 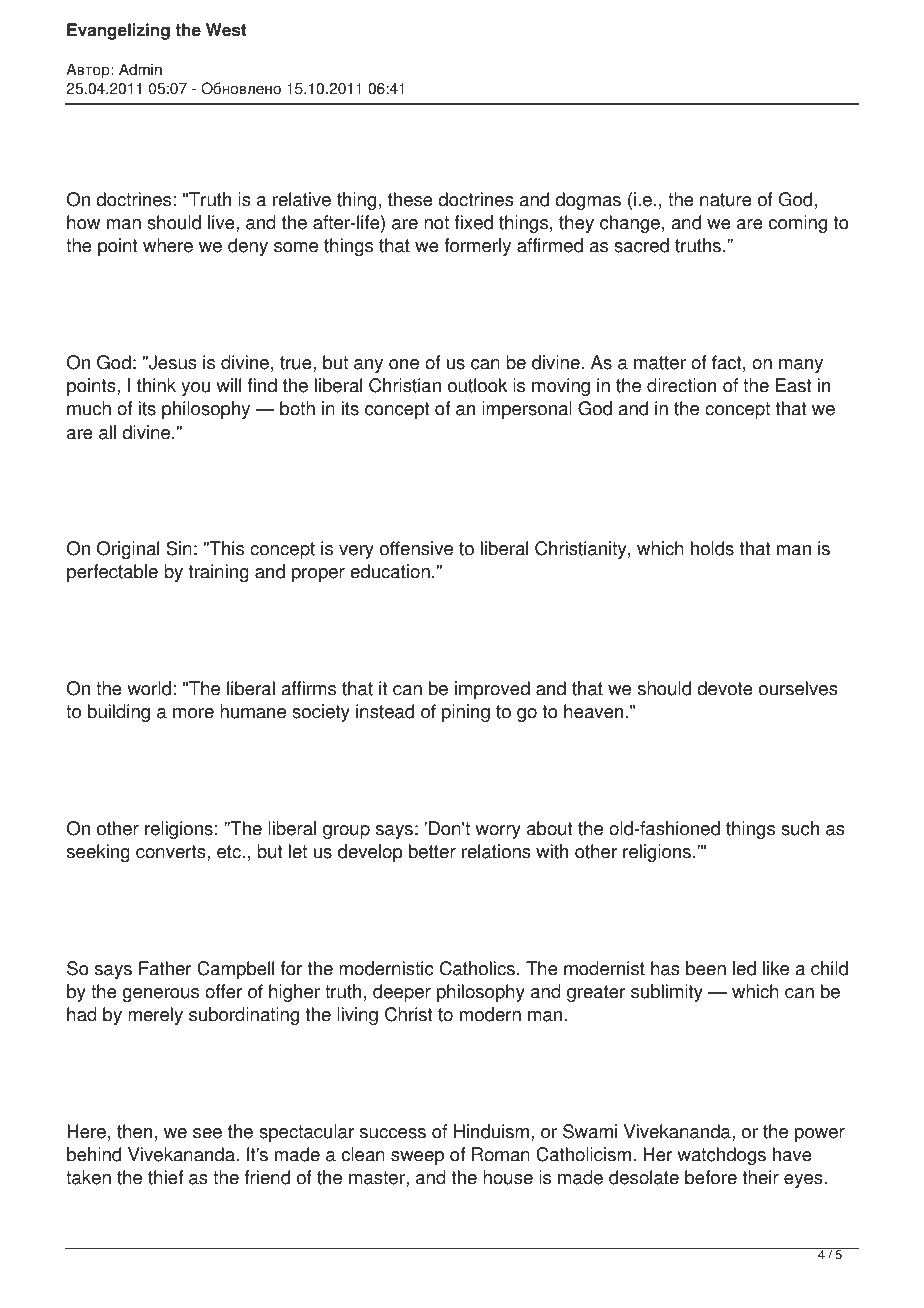 I want to click on Hinduism, so click(x=491, y=1131).
